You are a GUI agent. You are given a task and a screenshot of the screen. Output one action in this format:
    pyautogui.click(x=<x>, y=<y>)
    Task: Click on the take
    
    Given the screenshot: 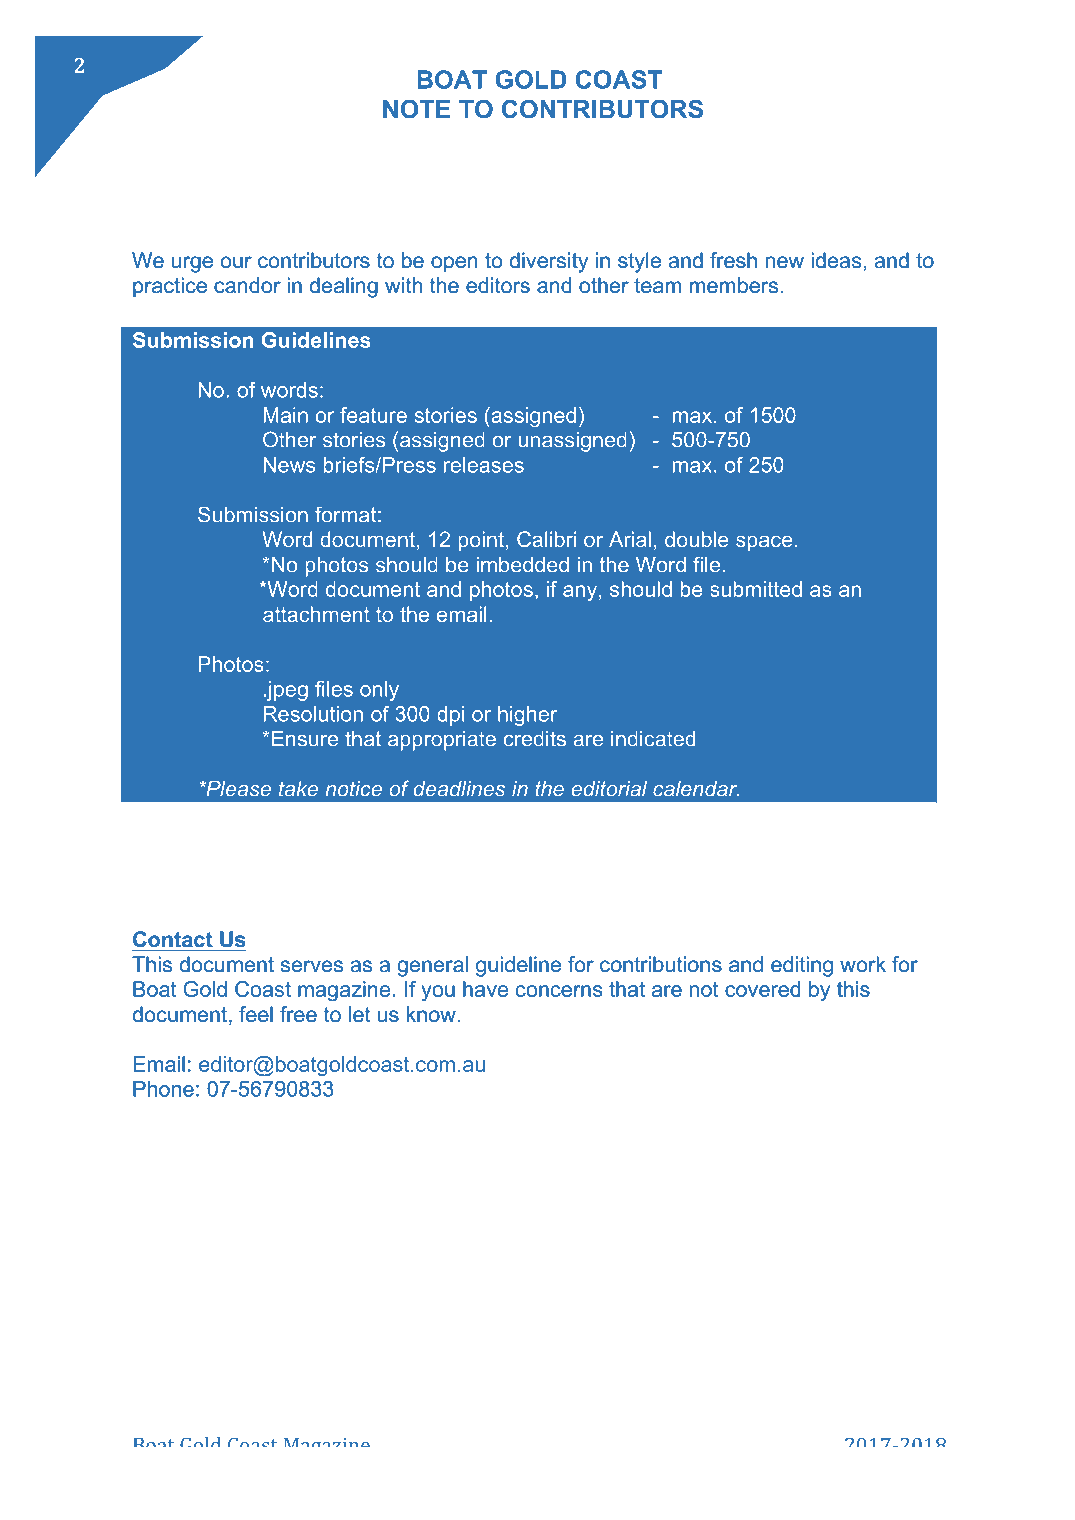 What is the action you would take?
    pyautogui.click(x=298, y=789)
